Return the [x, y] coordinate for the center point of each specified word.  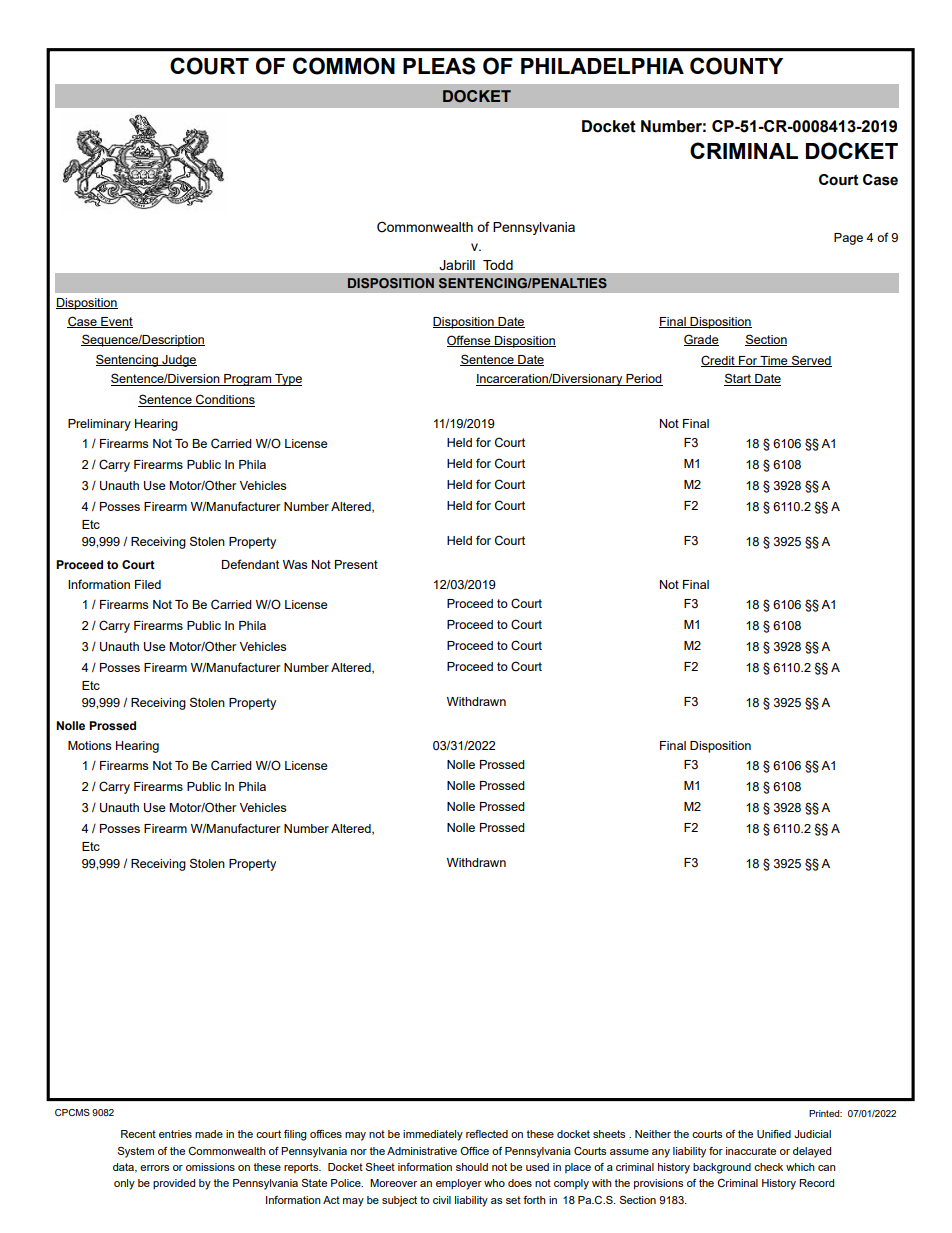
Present [356, 564]
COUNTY [736, 66]
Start [738, 379]
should [472, 1167]
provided [174, 1184]
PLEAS [439, 66]
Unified [774, 1134]
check [768, 1167]
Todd [498, 265]
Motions [89, 745]
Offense [470, 341]
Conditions [224, 400]
